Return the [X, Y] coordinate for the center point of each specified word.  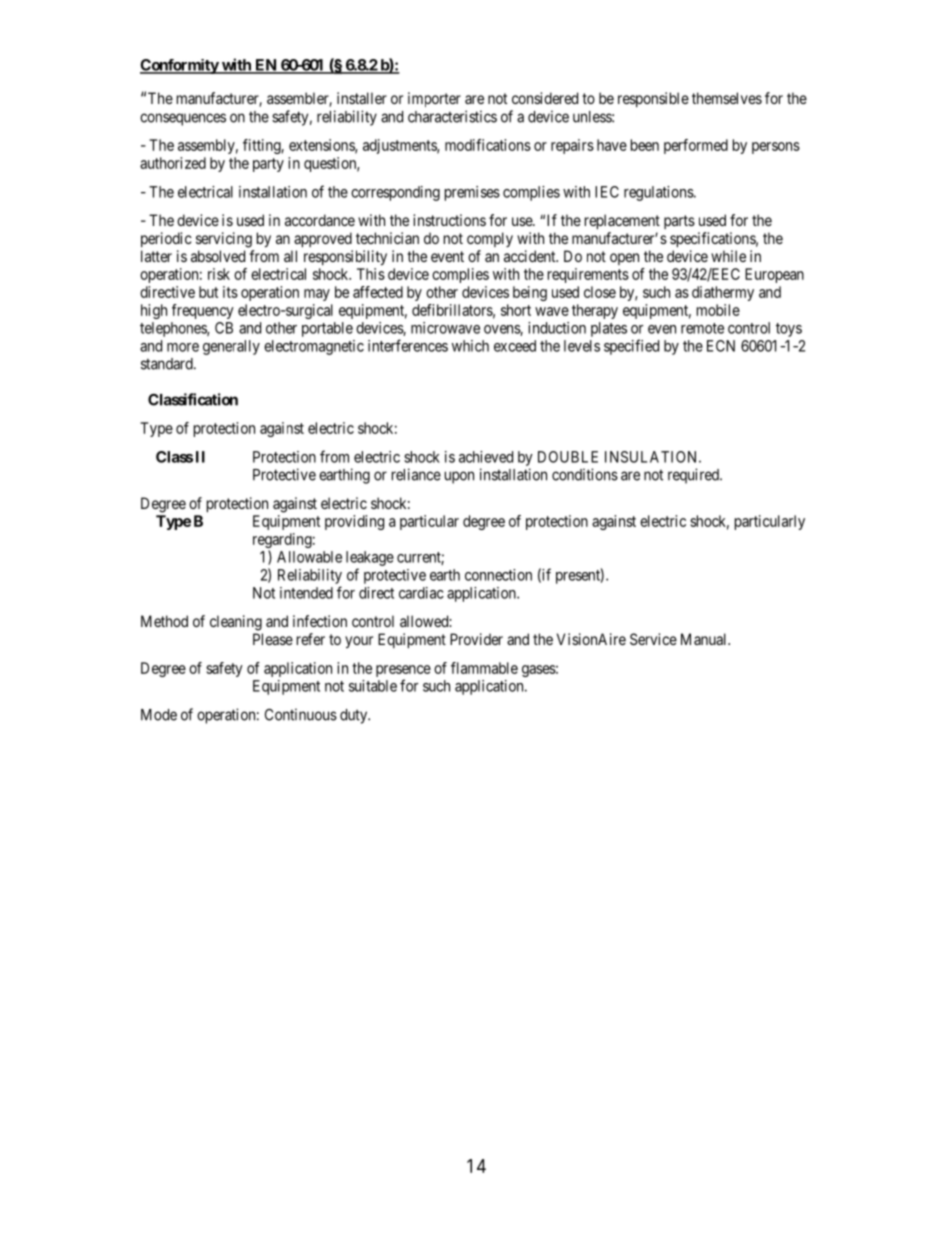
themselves [727, 98]
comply [490, 239]
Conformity [180, 66]
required [694, 476]
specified [631, 347]
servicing [224, 240]
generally [231, 347]
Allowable [309, 557]
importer [434, 99]
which [470, 346]
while [728, 256]
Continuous [301, 714]
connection [498, 575]
